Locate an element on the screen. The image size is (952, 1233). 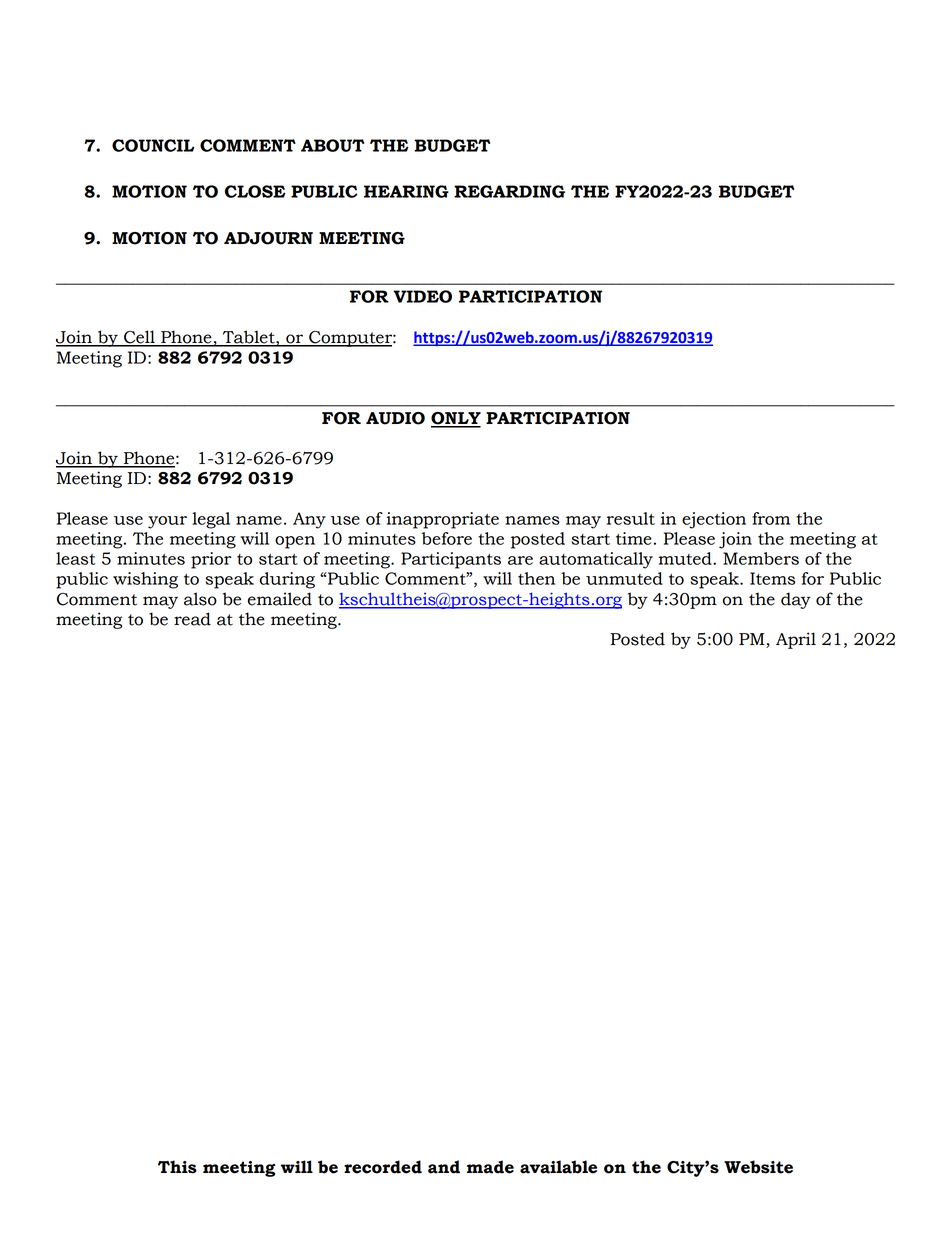
COUNCIL is located at coordinates (153, 145).
